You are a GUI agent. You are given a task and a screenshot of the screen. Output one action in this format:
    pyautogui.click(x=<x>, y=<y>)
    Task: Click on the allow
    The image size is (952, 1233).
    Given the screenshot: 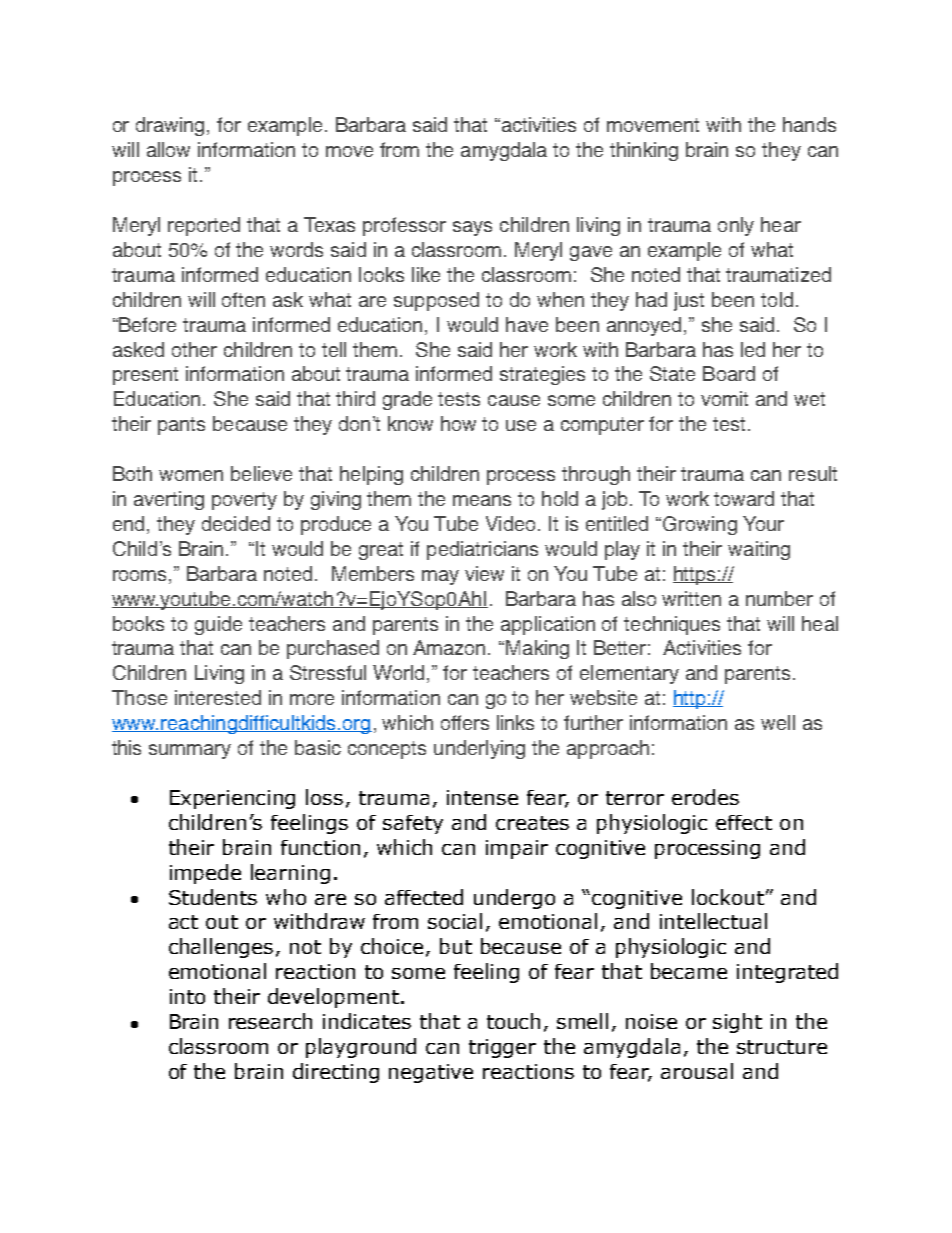 What is the action you would take?
    pyautogui.click(x=168, y=149)
